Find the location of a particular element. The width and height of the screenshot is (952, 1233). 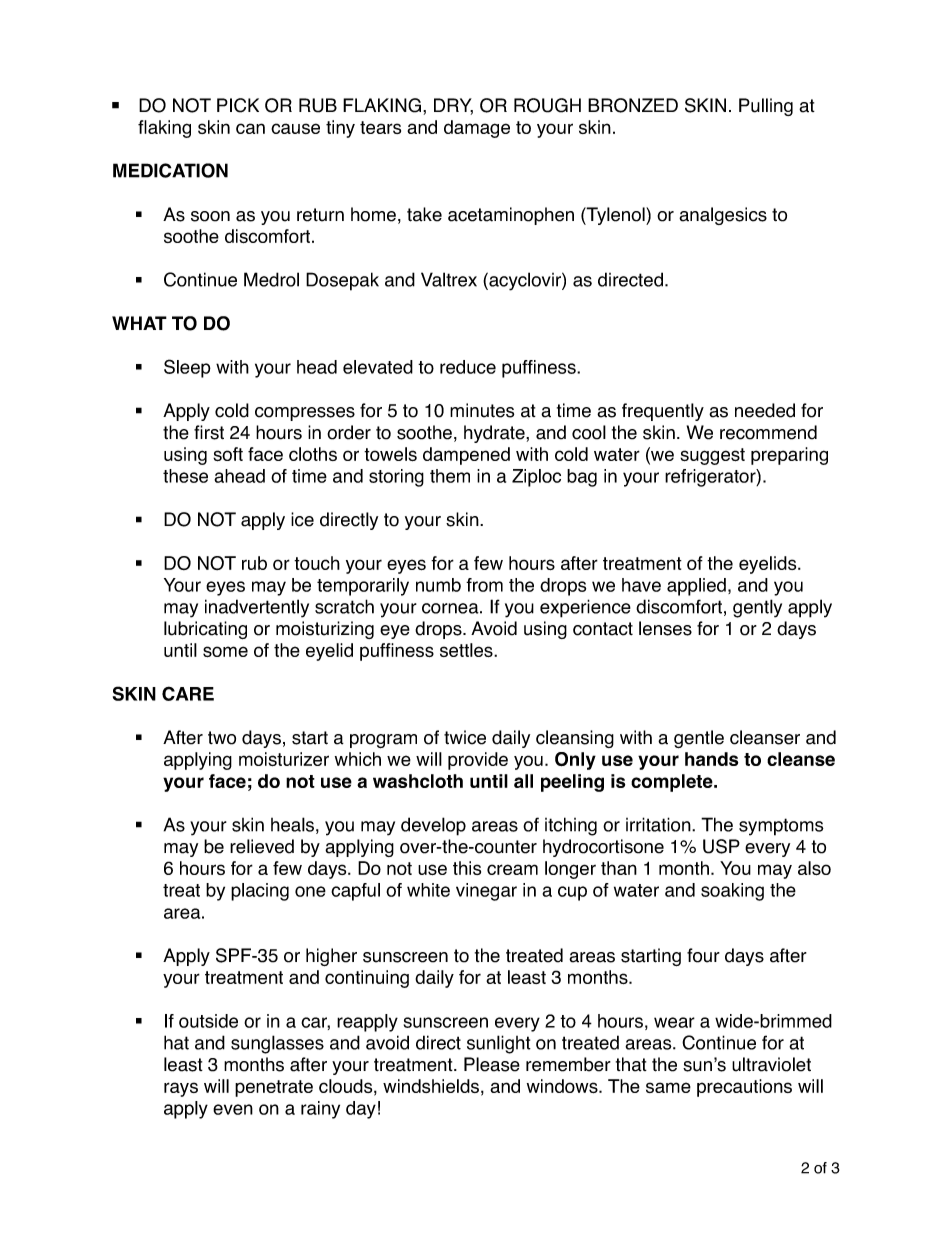

Please is located at coordinates (492, 1064).
